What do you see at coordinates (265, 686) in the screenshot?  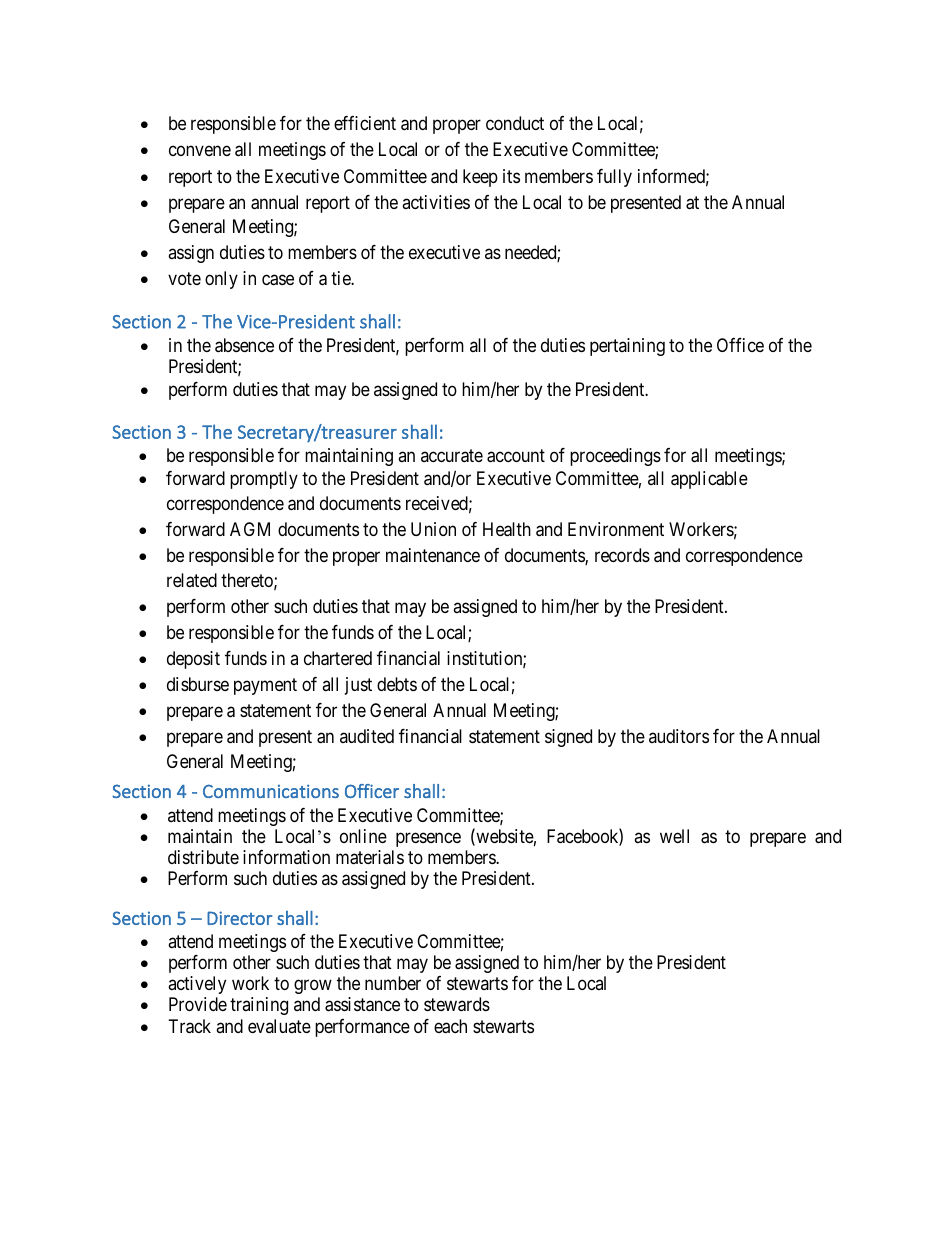 I see `payment` at bounding box center [265, 686].
